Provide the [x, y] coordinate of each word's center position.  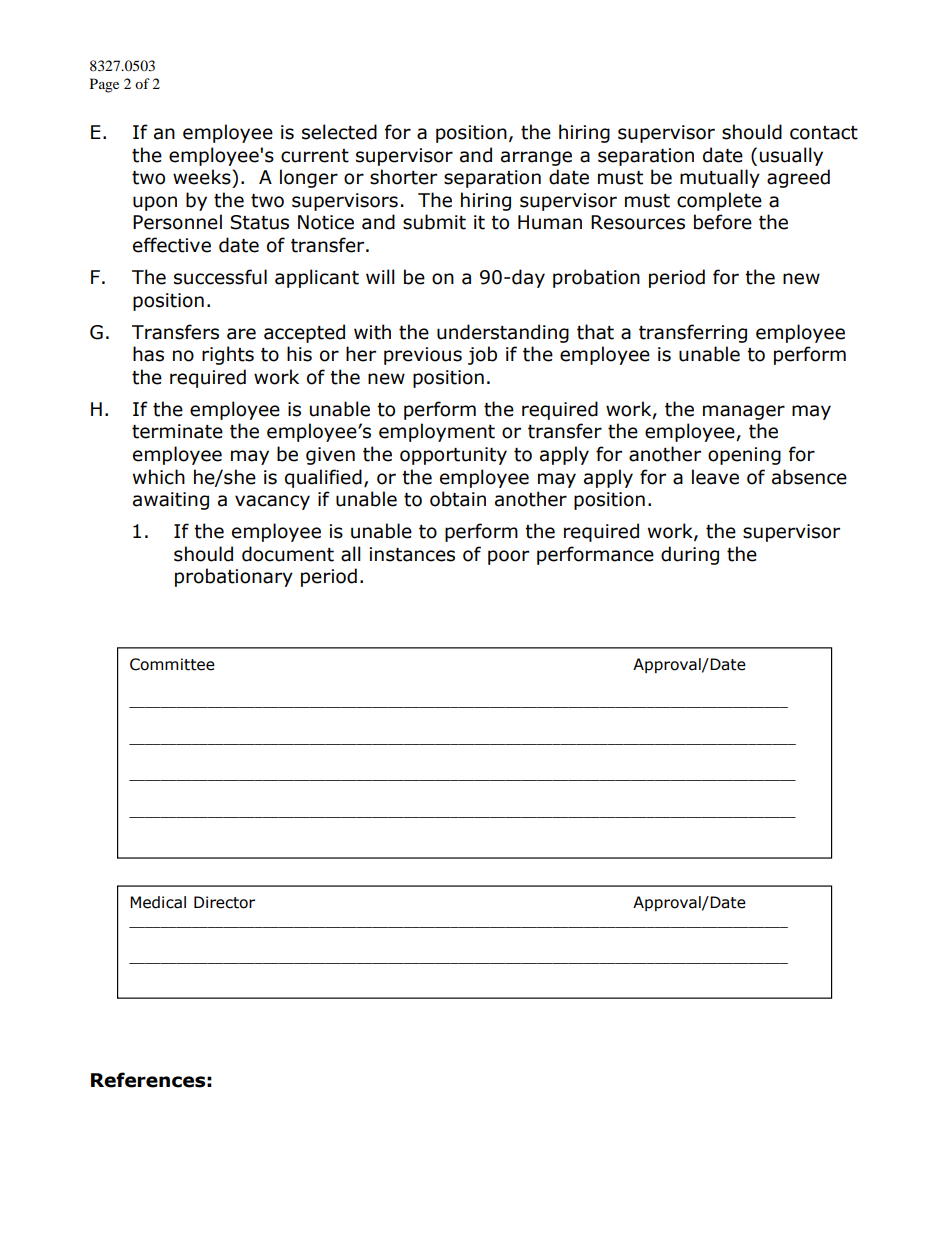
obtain [458, 499]
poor [508, 557]
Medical [158, 902]
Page [104, 85]
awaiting [171, 501]
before [723, 222]
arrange [536, 158]
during [690, 555]
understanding [503, 333]
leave [715, 477]
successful [220, 277]
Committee [172, 664]
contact [824, 133]
